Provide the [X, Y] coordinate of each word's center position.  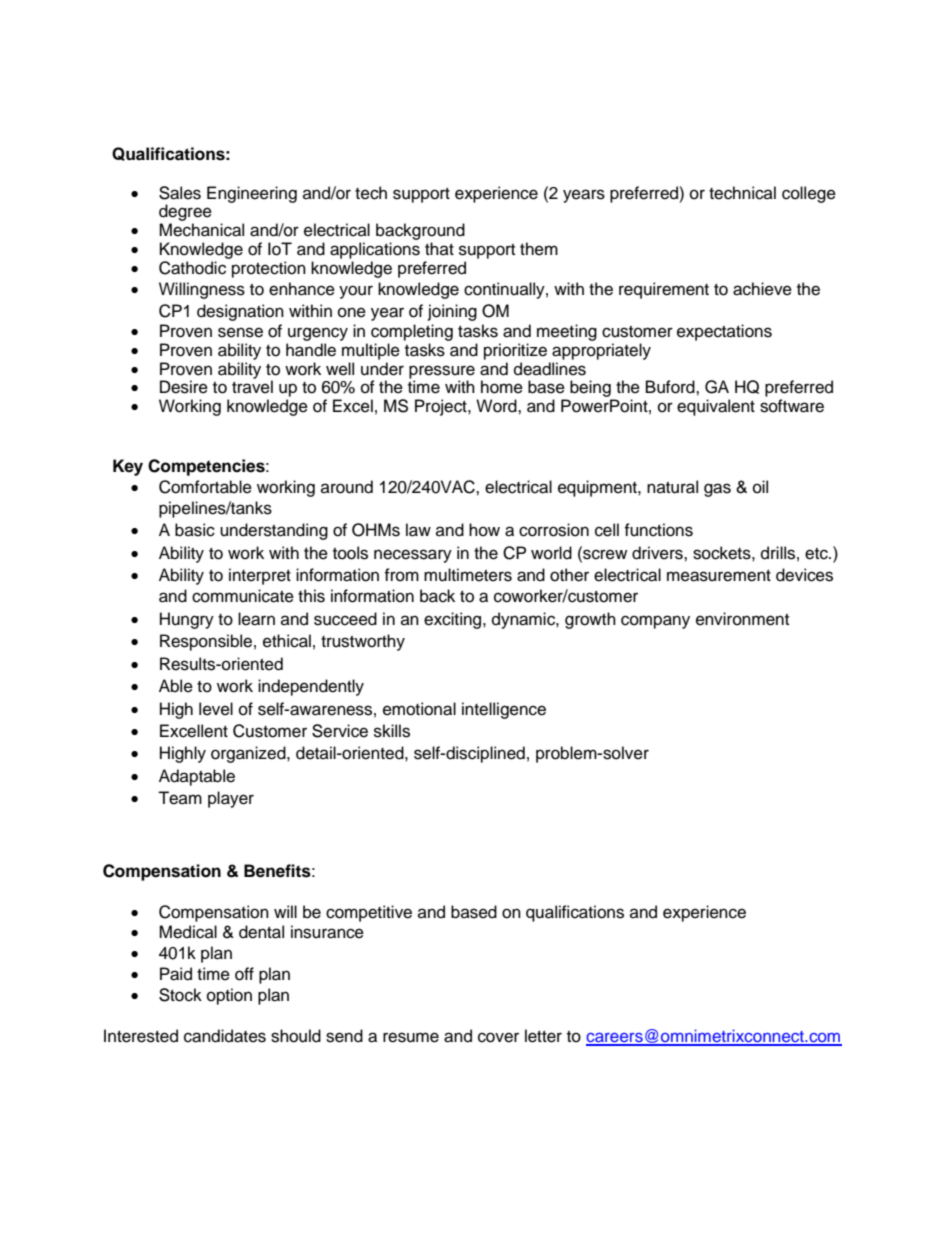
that [439, 248]
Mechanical [201, 230]
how [484, 530]
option [229, 996]
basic [195, 530]
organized [249, 754]
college [809, 194]
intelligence [504, 710]
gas [717, 490]
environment [742, 619]
